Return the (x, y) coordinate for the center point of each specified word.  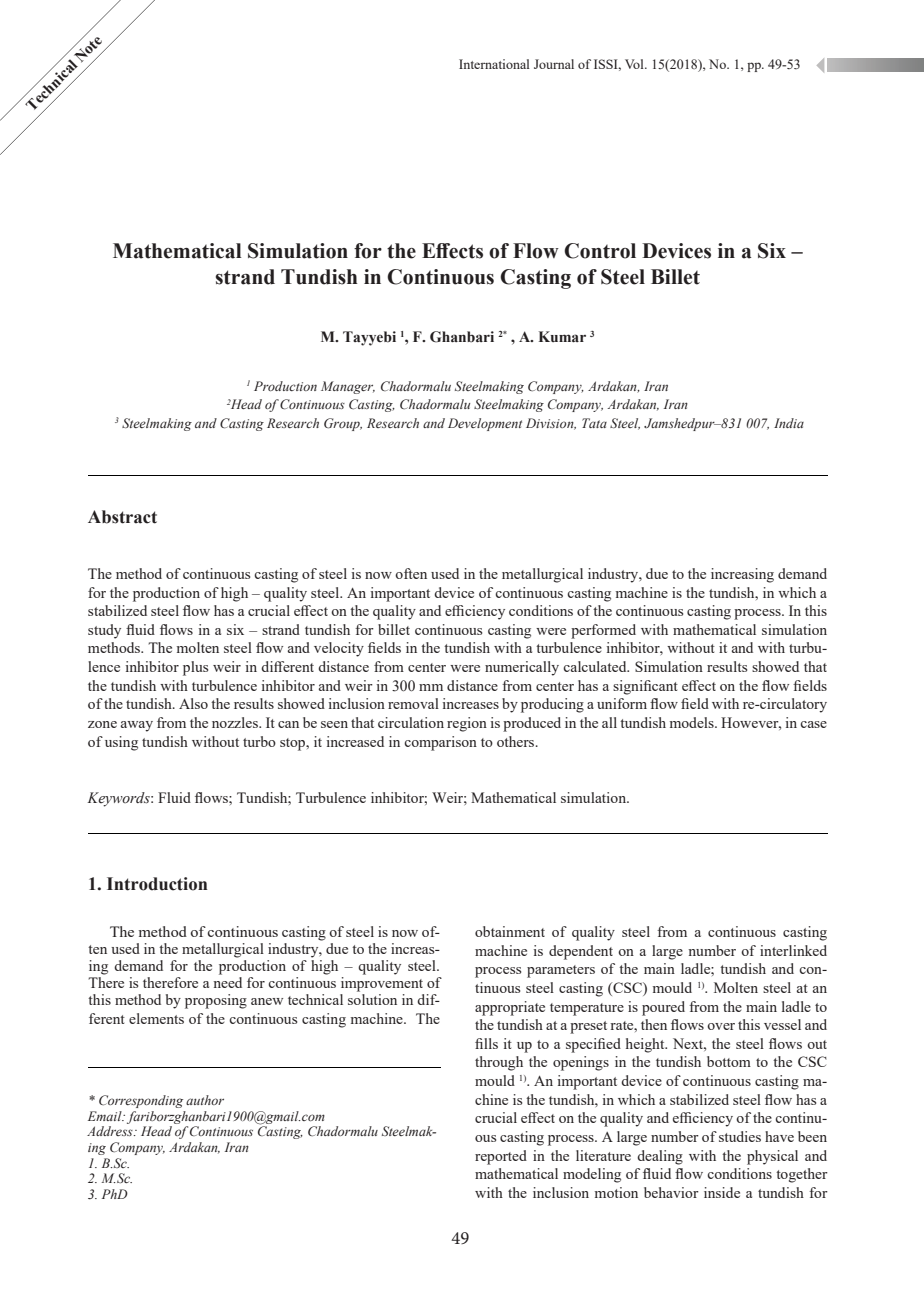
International (494, 64)
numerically (522, 668)
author (205, 1100)
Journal (554, 64)
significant (645, 687)
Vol (635, 64)
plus (195, 668)
